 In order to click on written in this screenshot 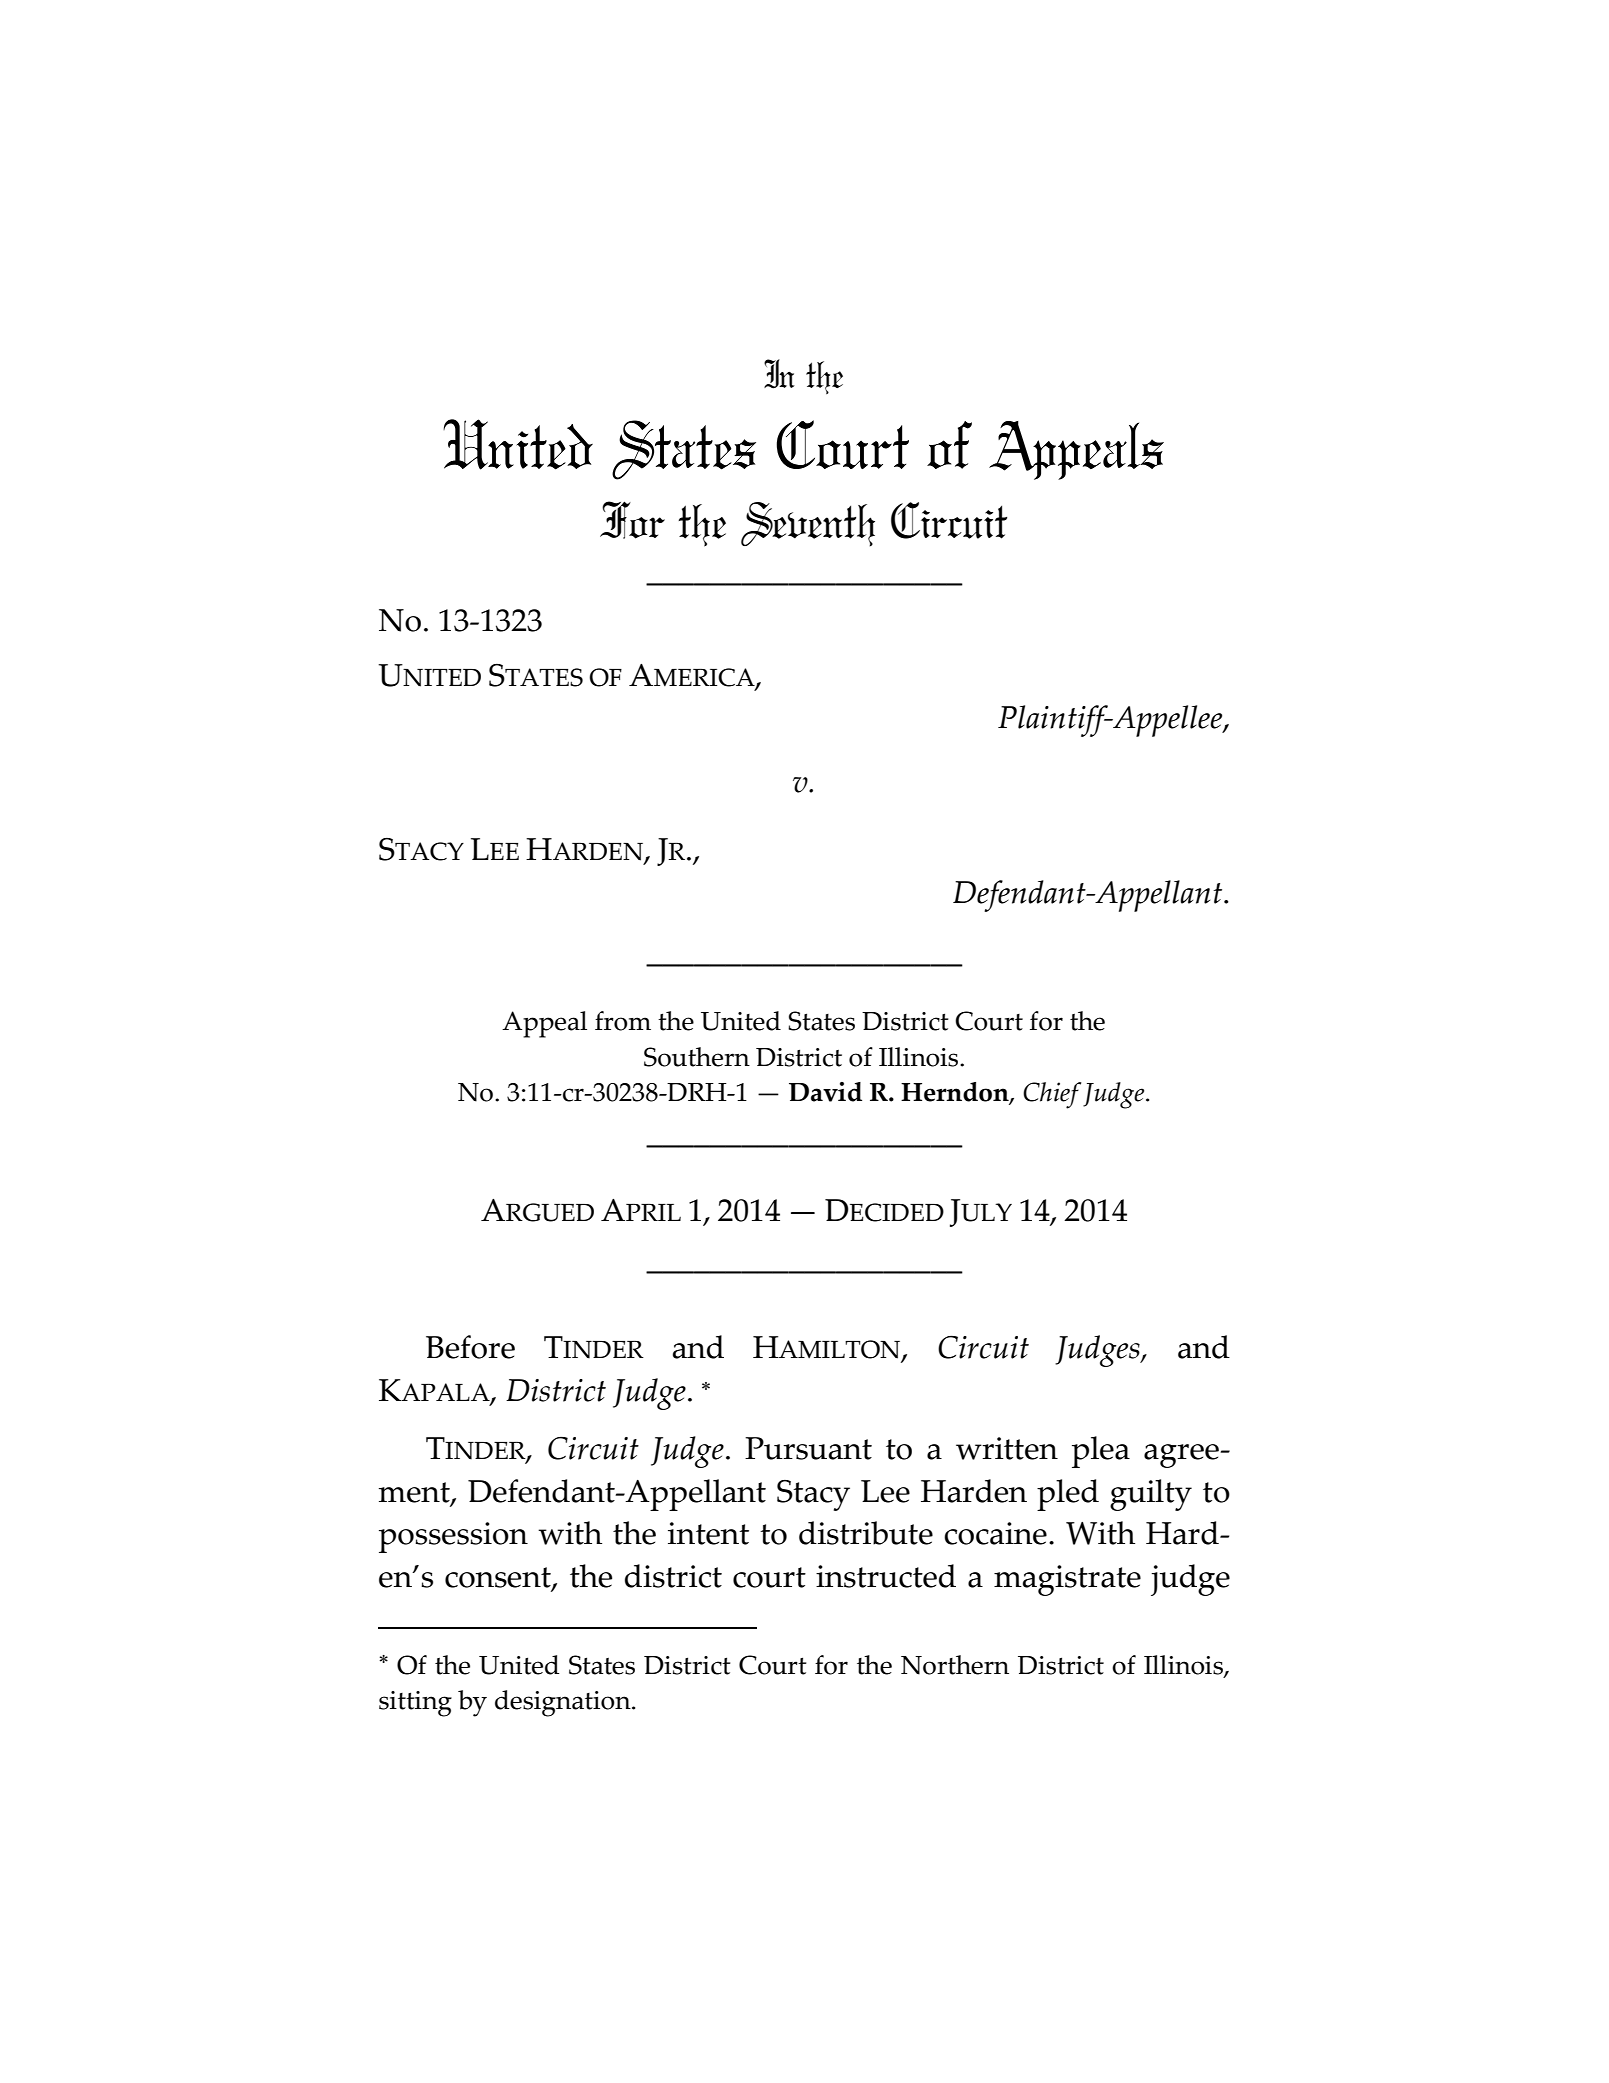, I will do `click(1007, 1448)`.
